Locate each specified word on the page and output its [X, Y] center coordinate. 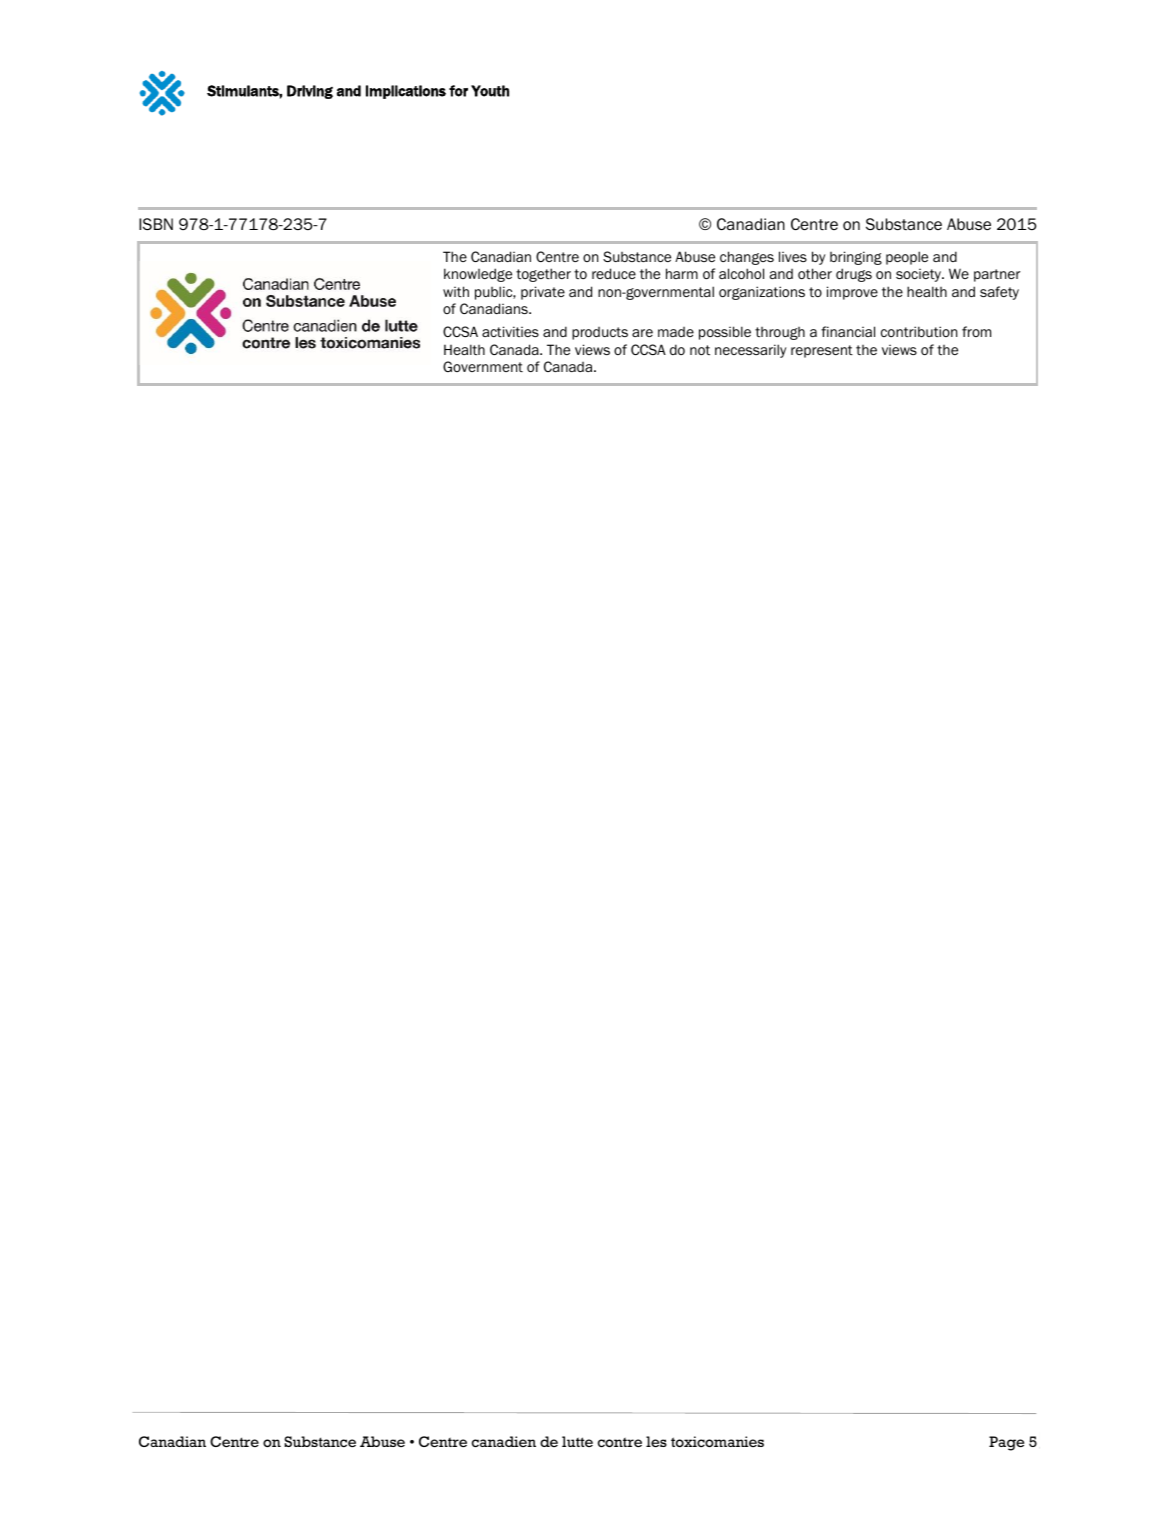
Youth [490, 91]
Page [1006, 1443]
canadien [504, 1441]
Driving [310, 92]
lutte [577, 1441]
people [907, 258]
